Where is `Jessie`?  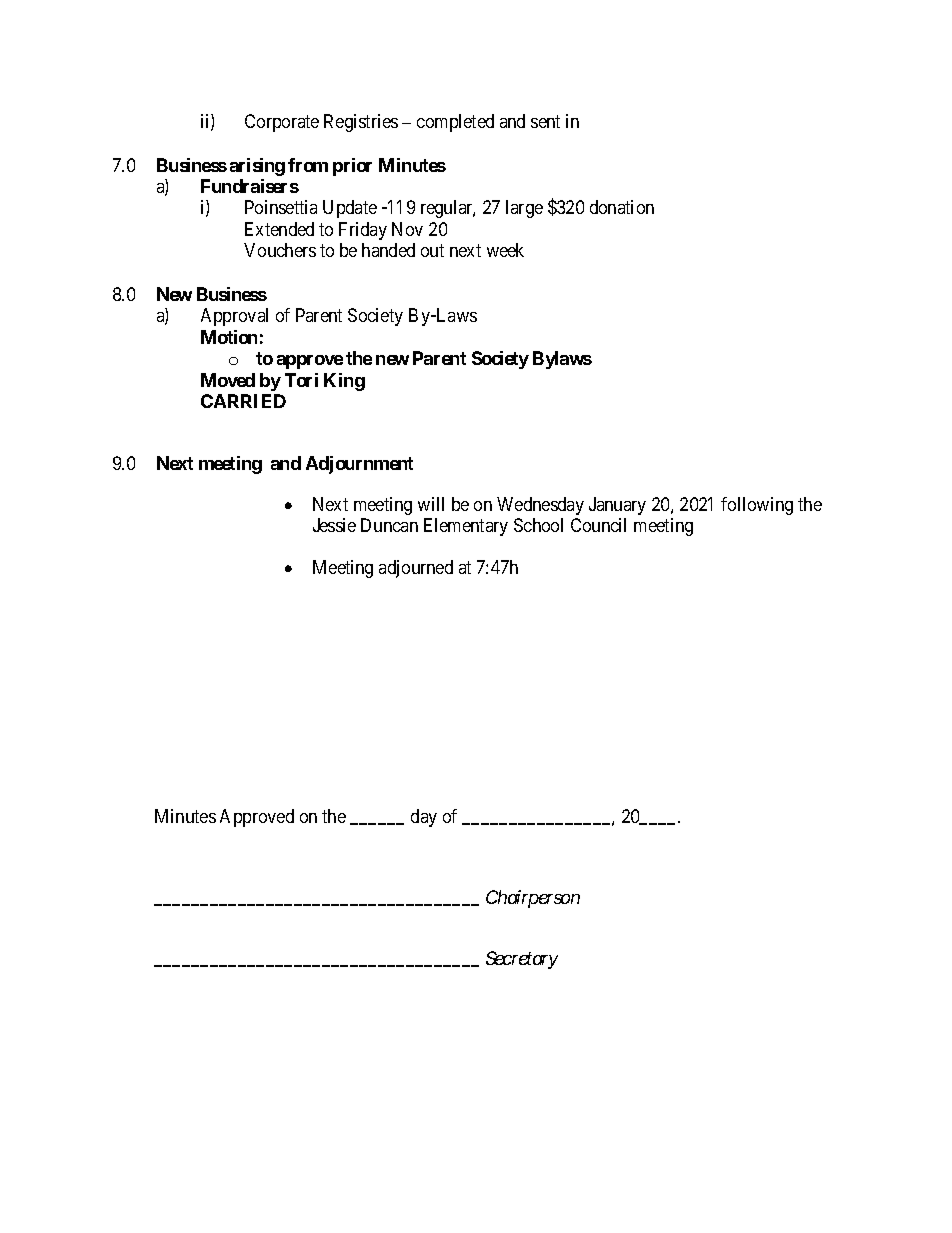
Jessie is located at coordinates (334, 525).
